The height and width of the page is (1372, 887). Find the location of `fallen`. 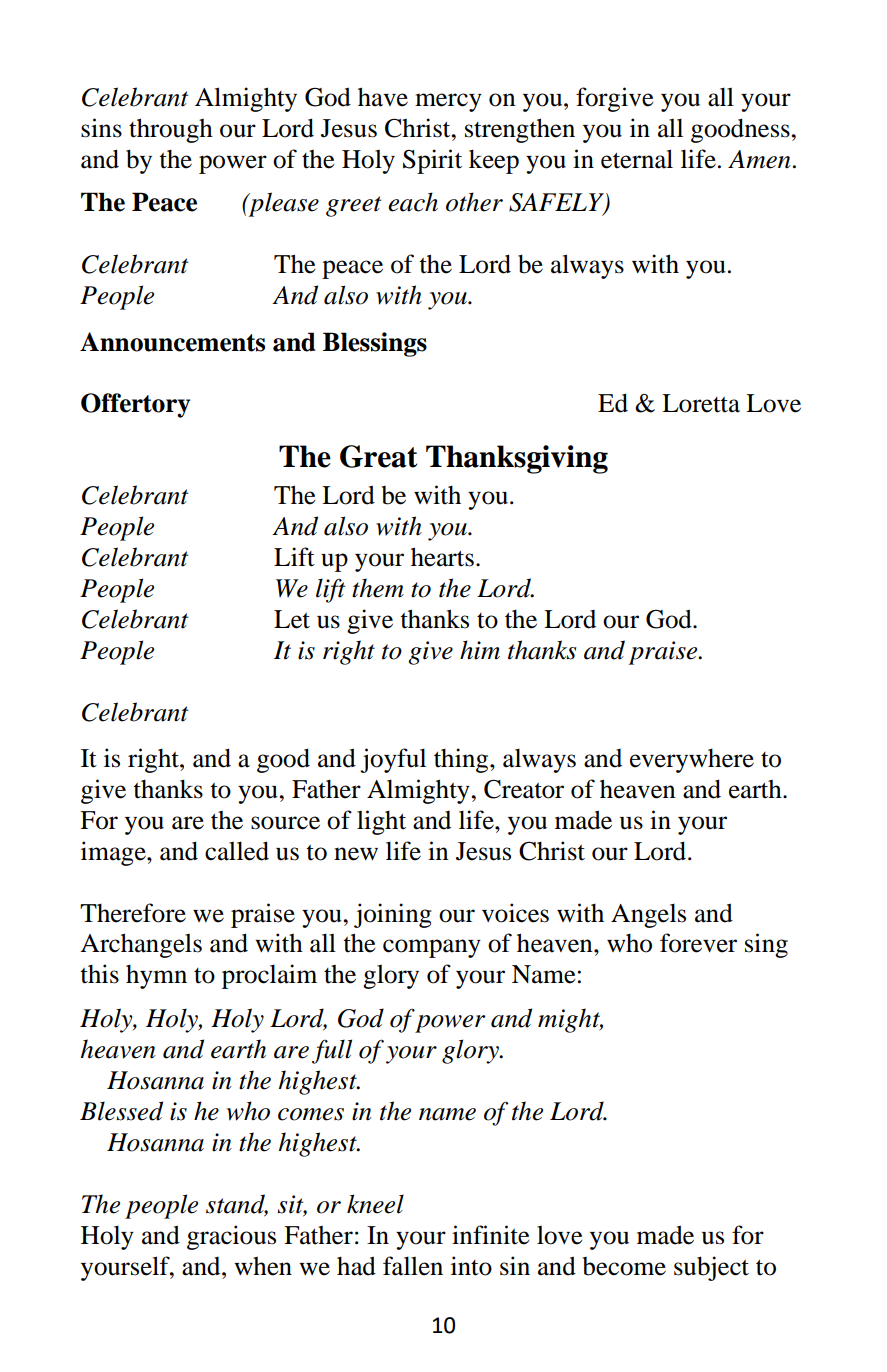

fallen is located at coordinates (413, 1266).
